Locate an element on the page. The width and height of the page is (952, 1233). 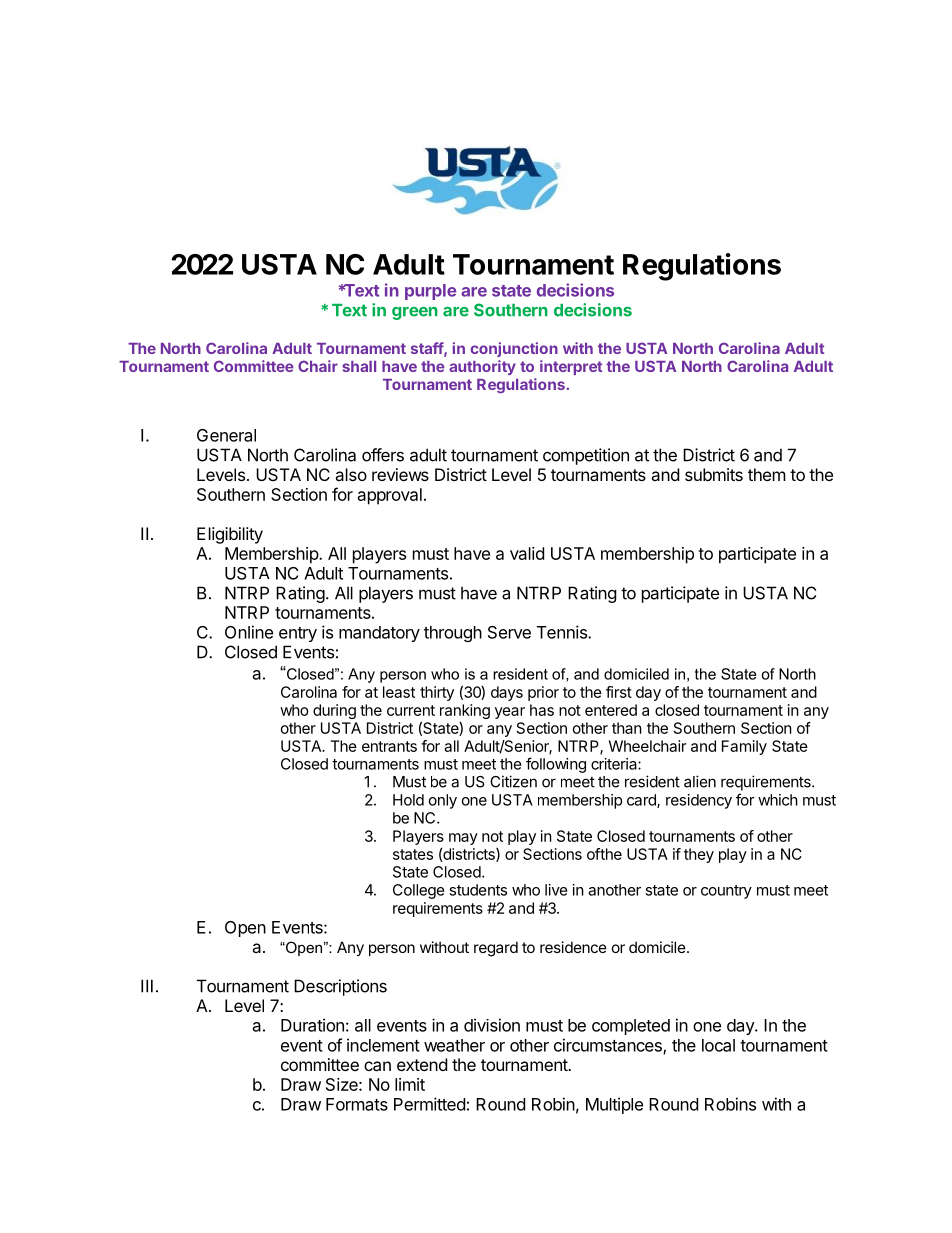
interpret is located at coordinates (571, 367).
